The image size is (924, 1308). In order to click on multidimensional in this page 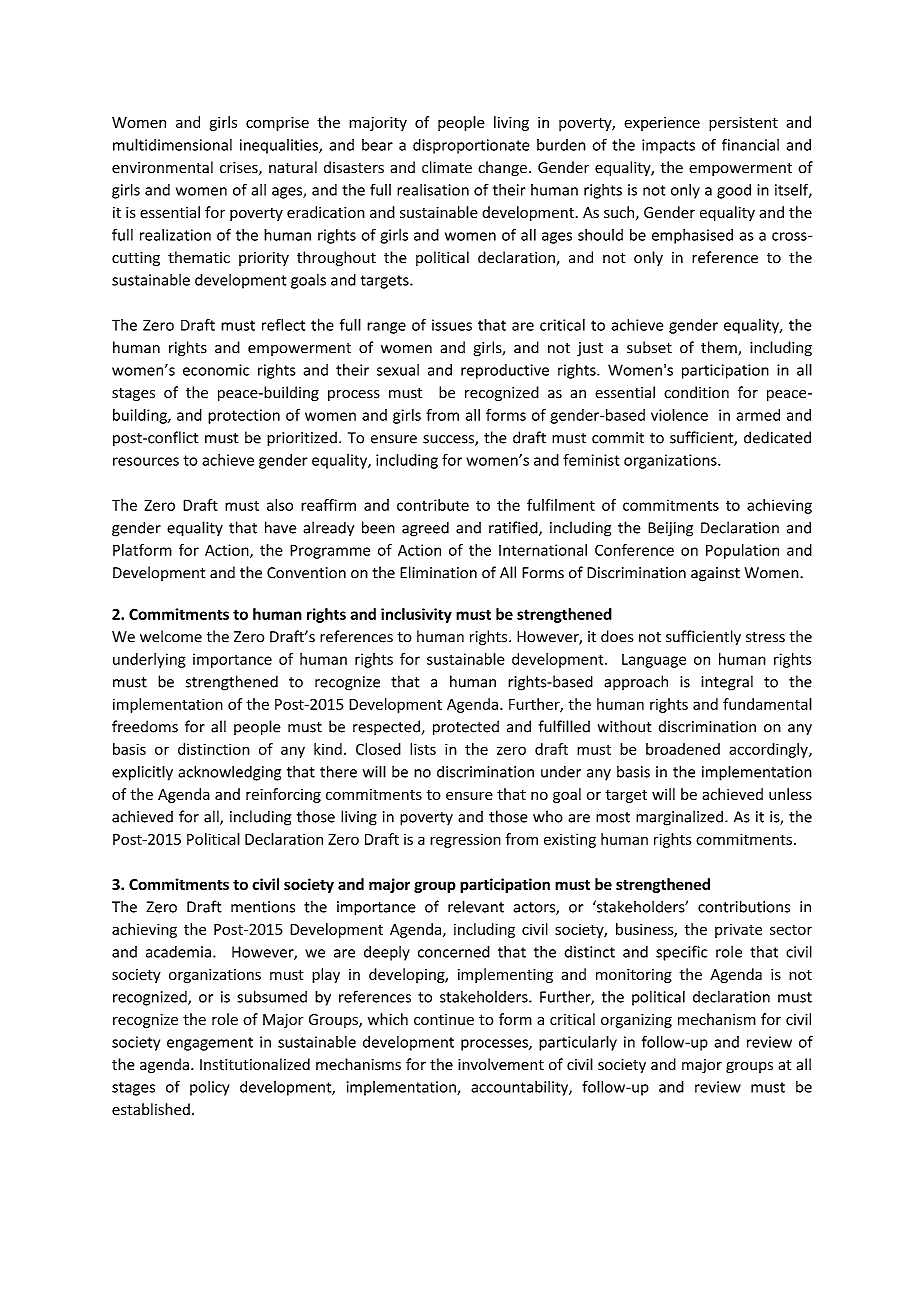, I will do `click(172, 144)`.
